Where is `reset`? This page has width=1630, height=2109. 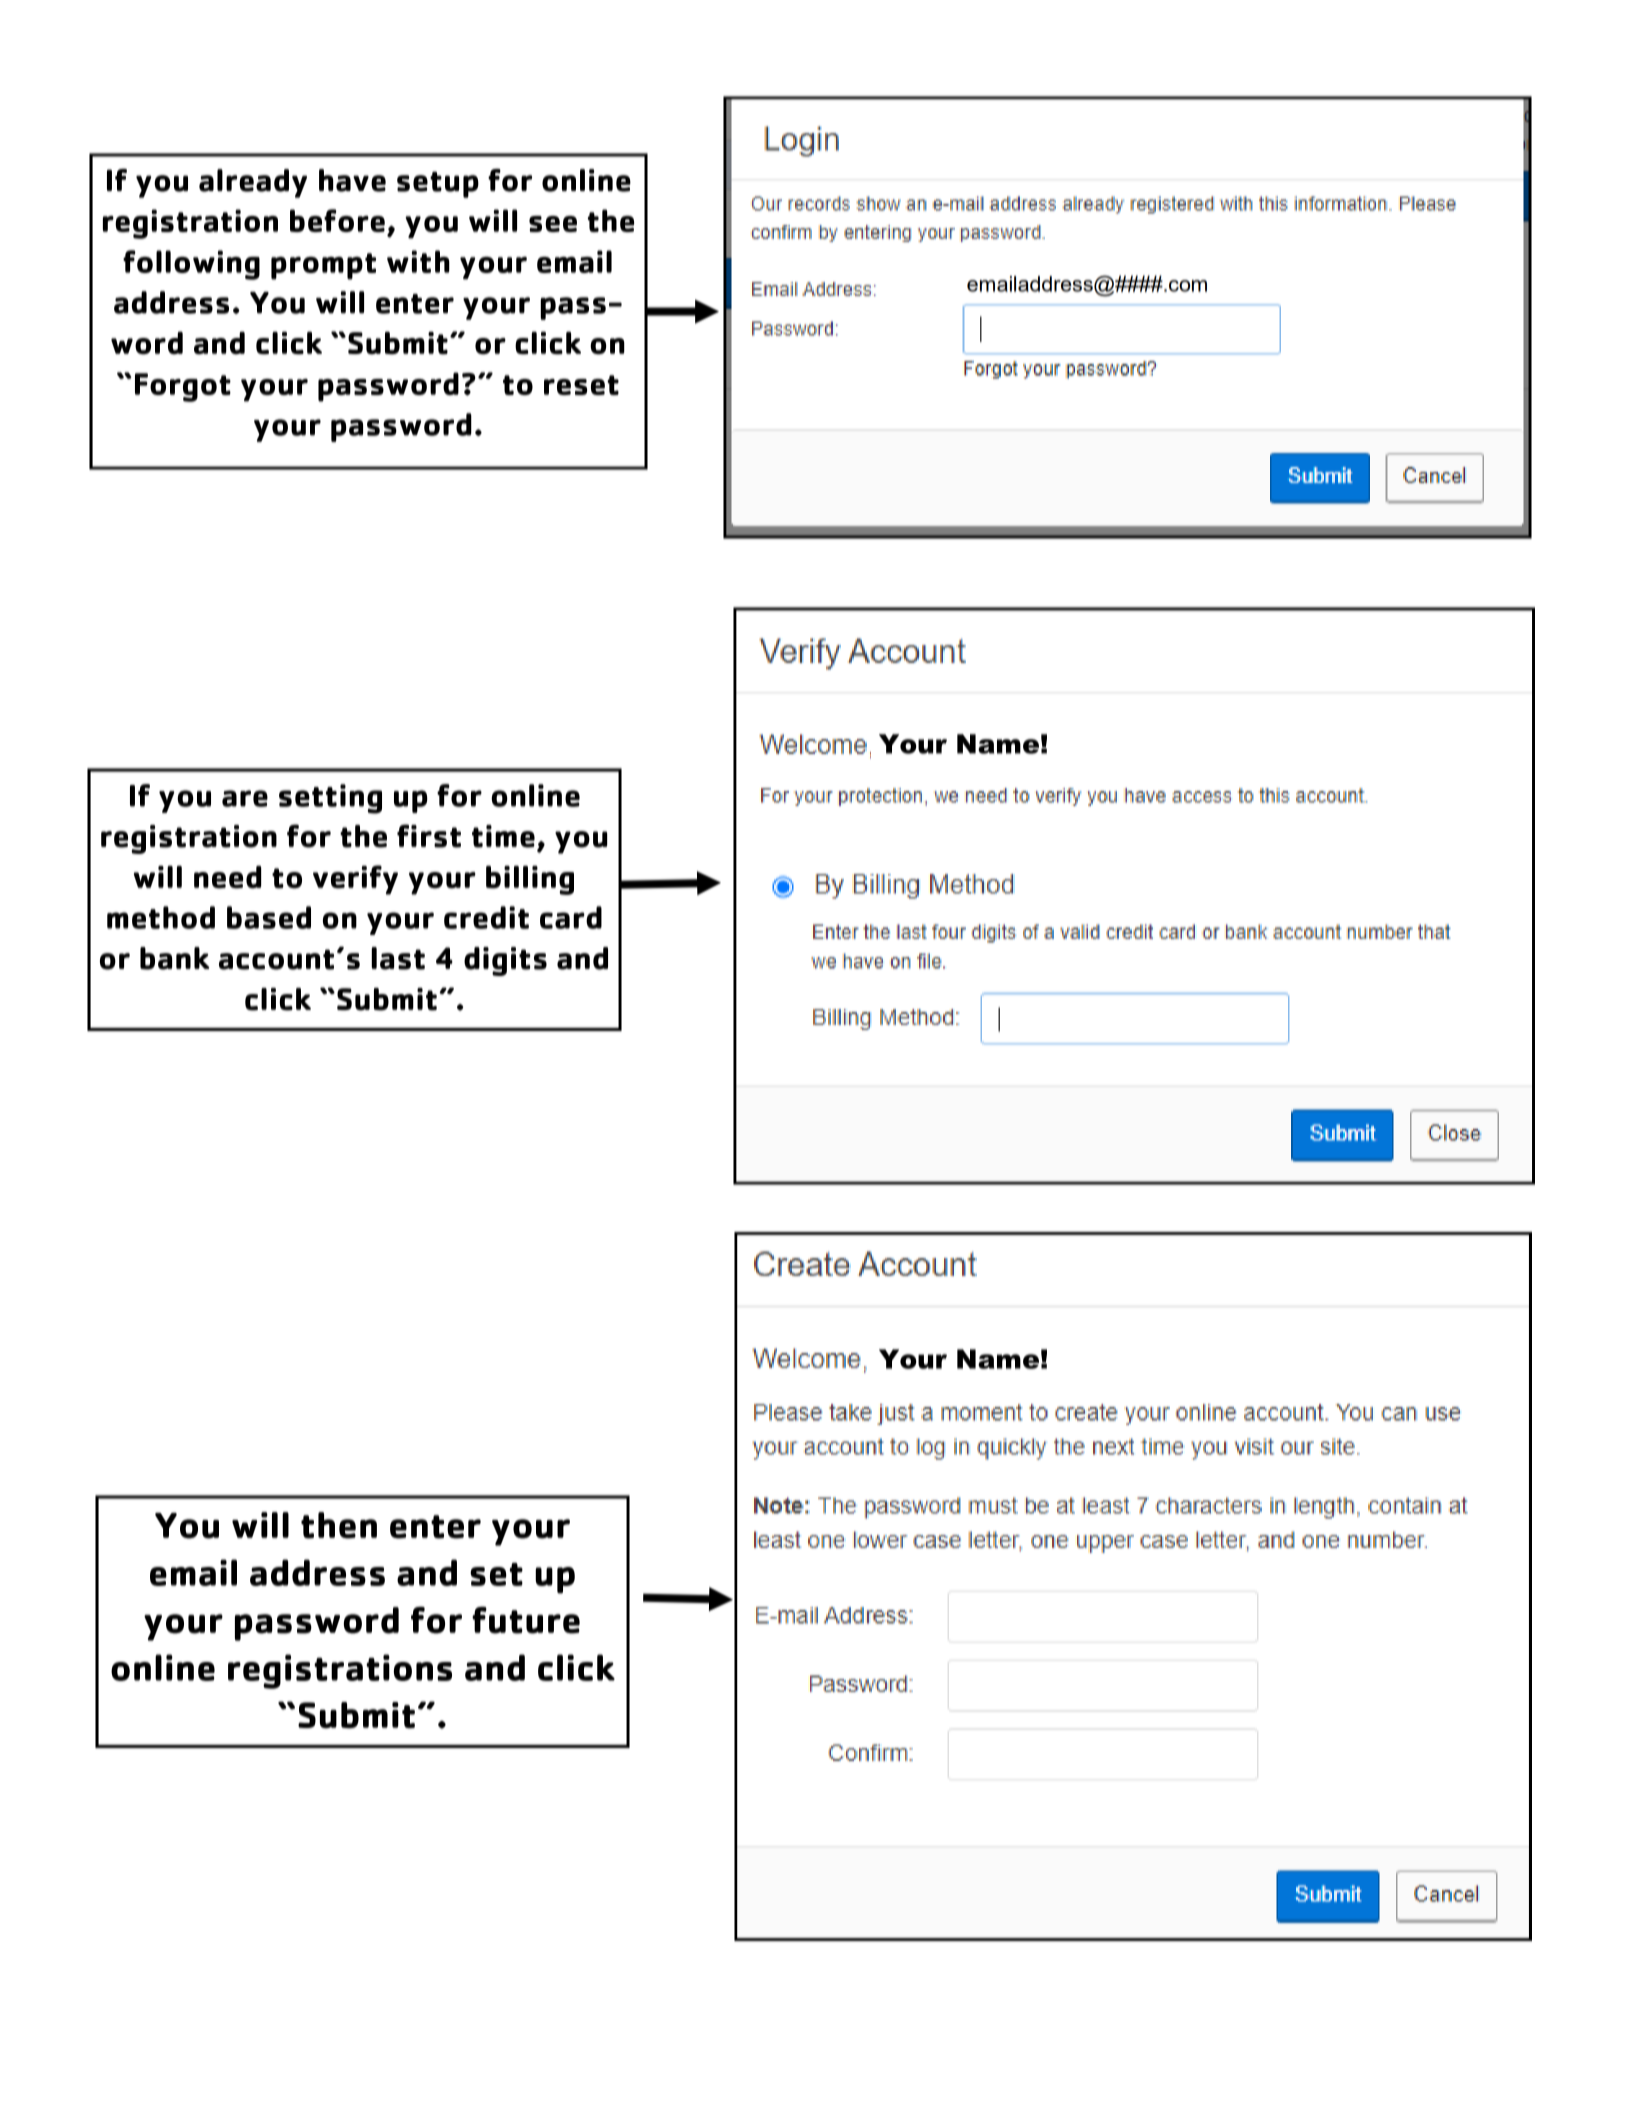 reset is located at coordinates (581, 385).
